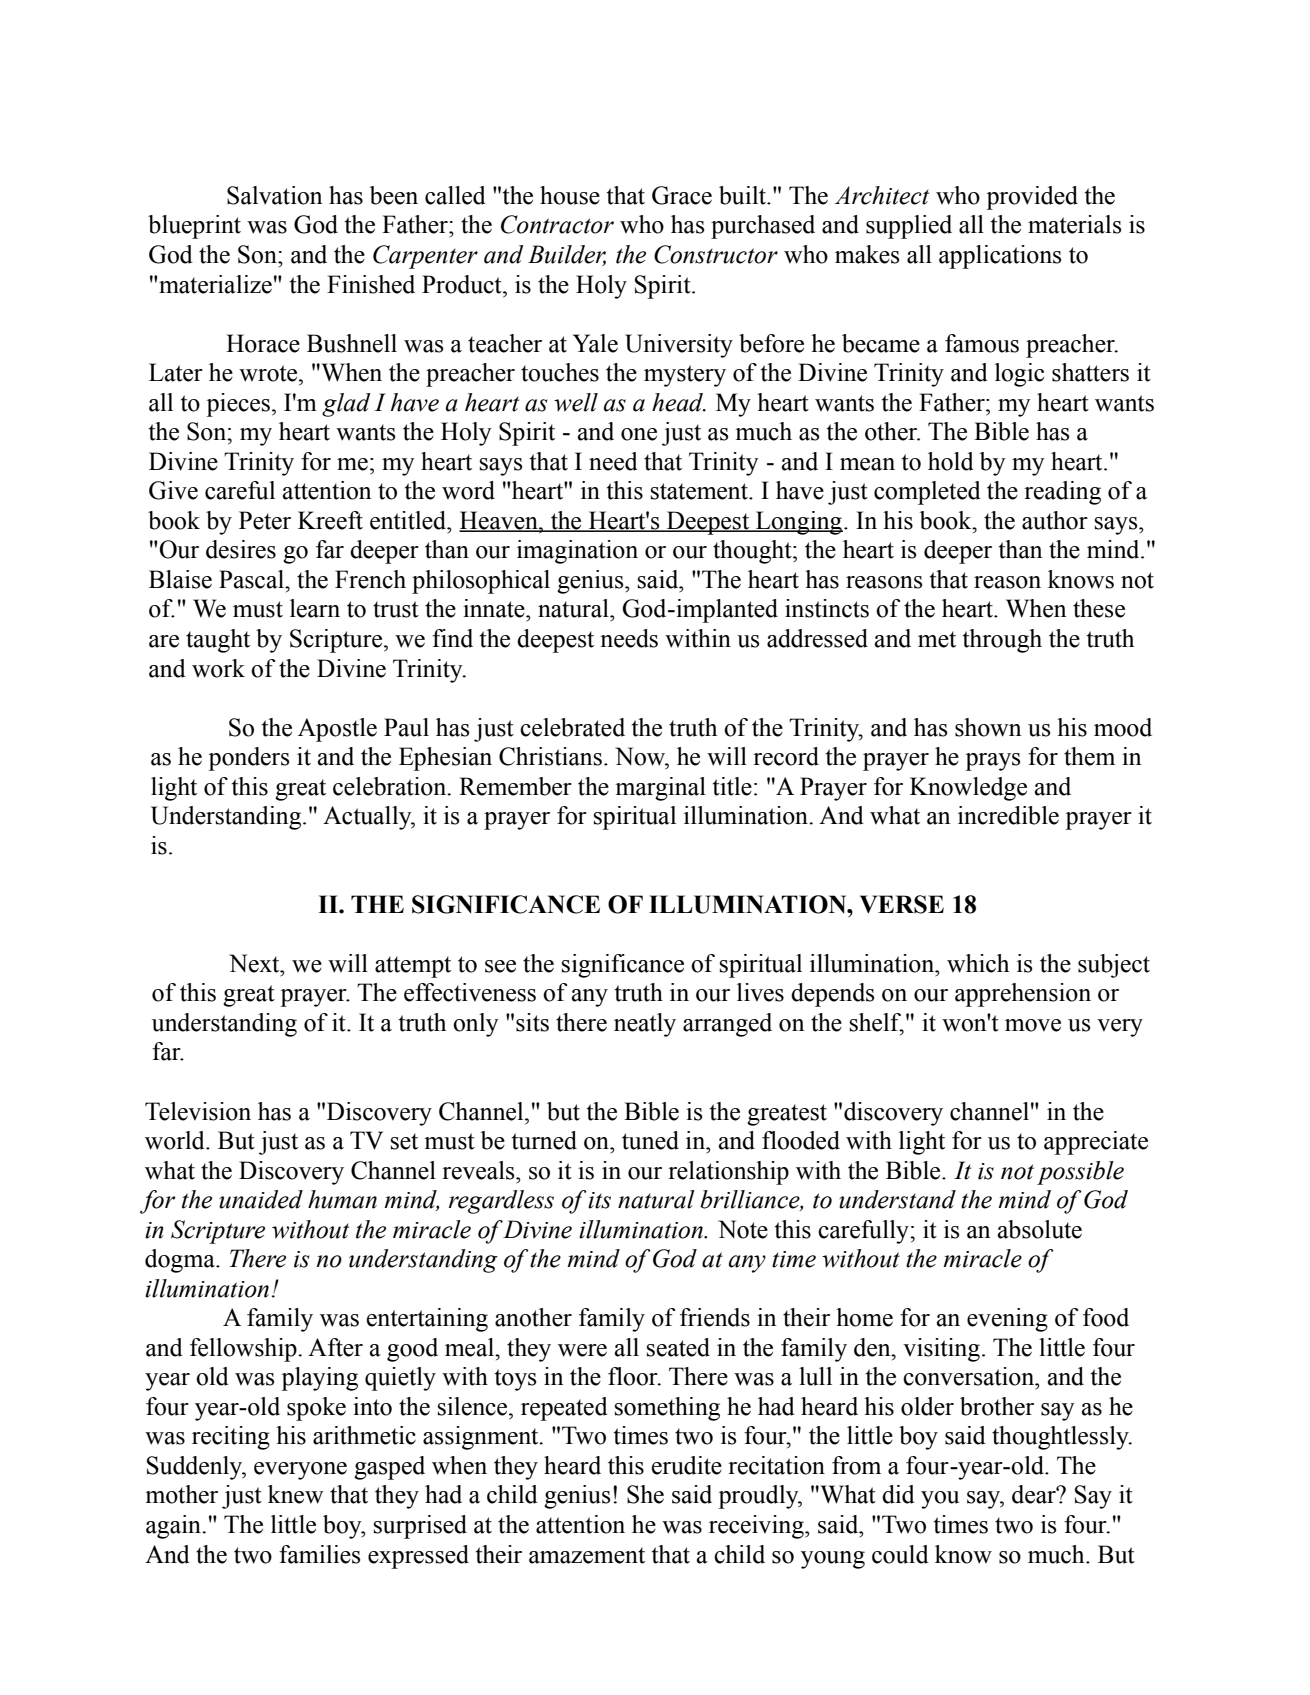 The image size is (1310, 1695). Describe the element at coordinates (682, 195) in the image. I see `Grace` at that location.
